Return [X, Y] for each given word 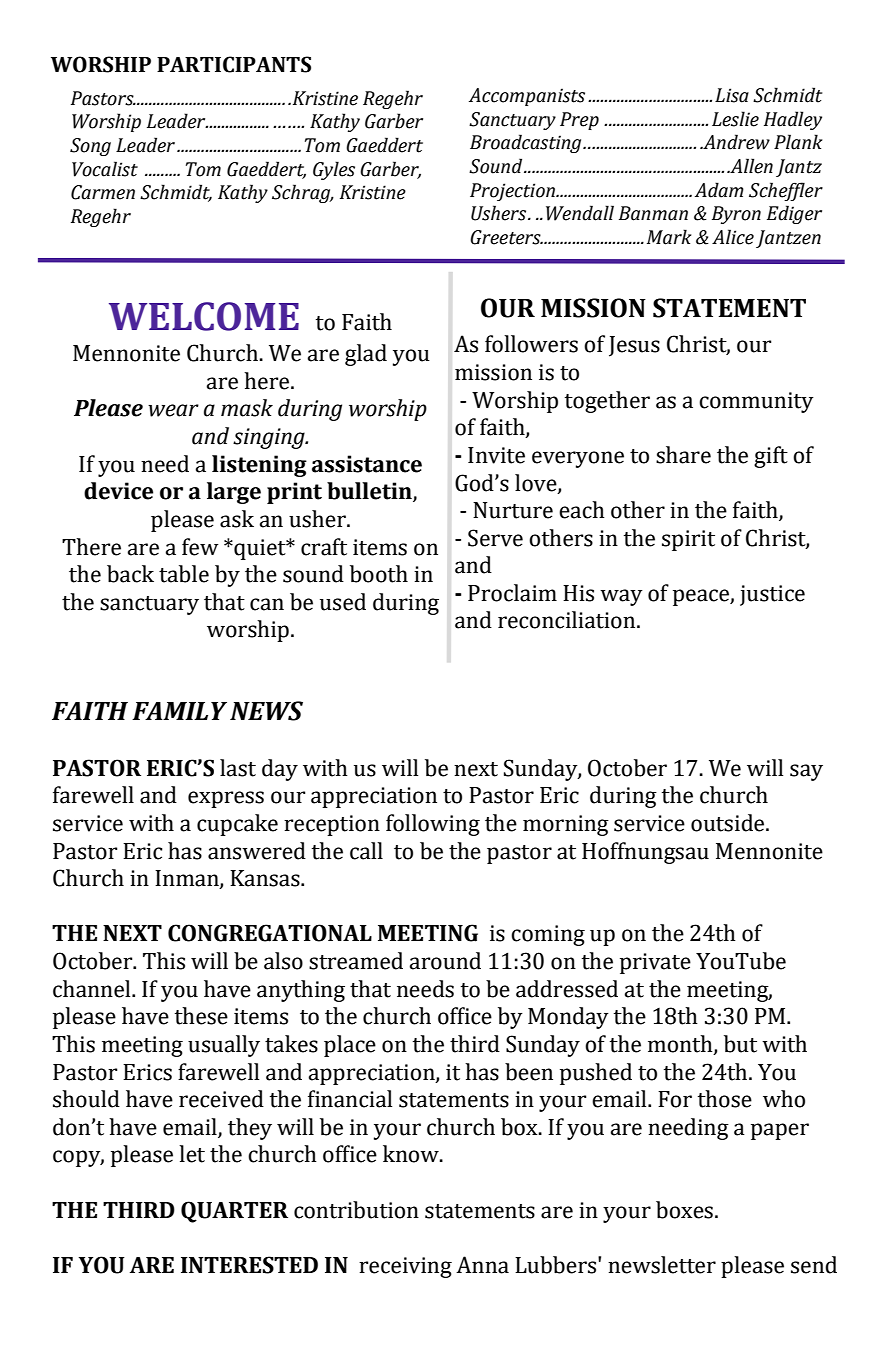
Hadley [793, 120]
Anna [482, 1265]
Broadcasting [527, 143]
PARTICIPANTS [234, 64]
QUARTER [234, 1212]
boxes [684, 1210]
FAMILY [179, 711]
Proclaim [512, 593]
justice [772, 595]
